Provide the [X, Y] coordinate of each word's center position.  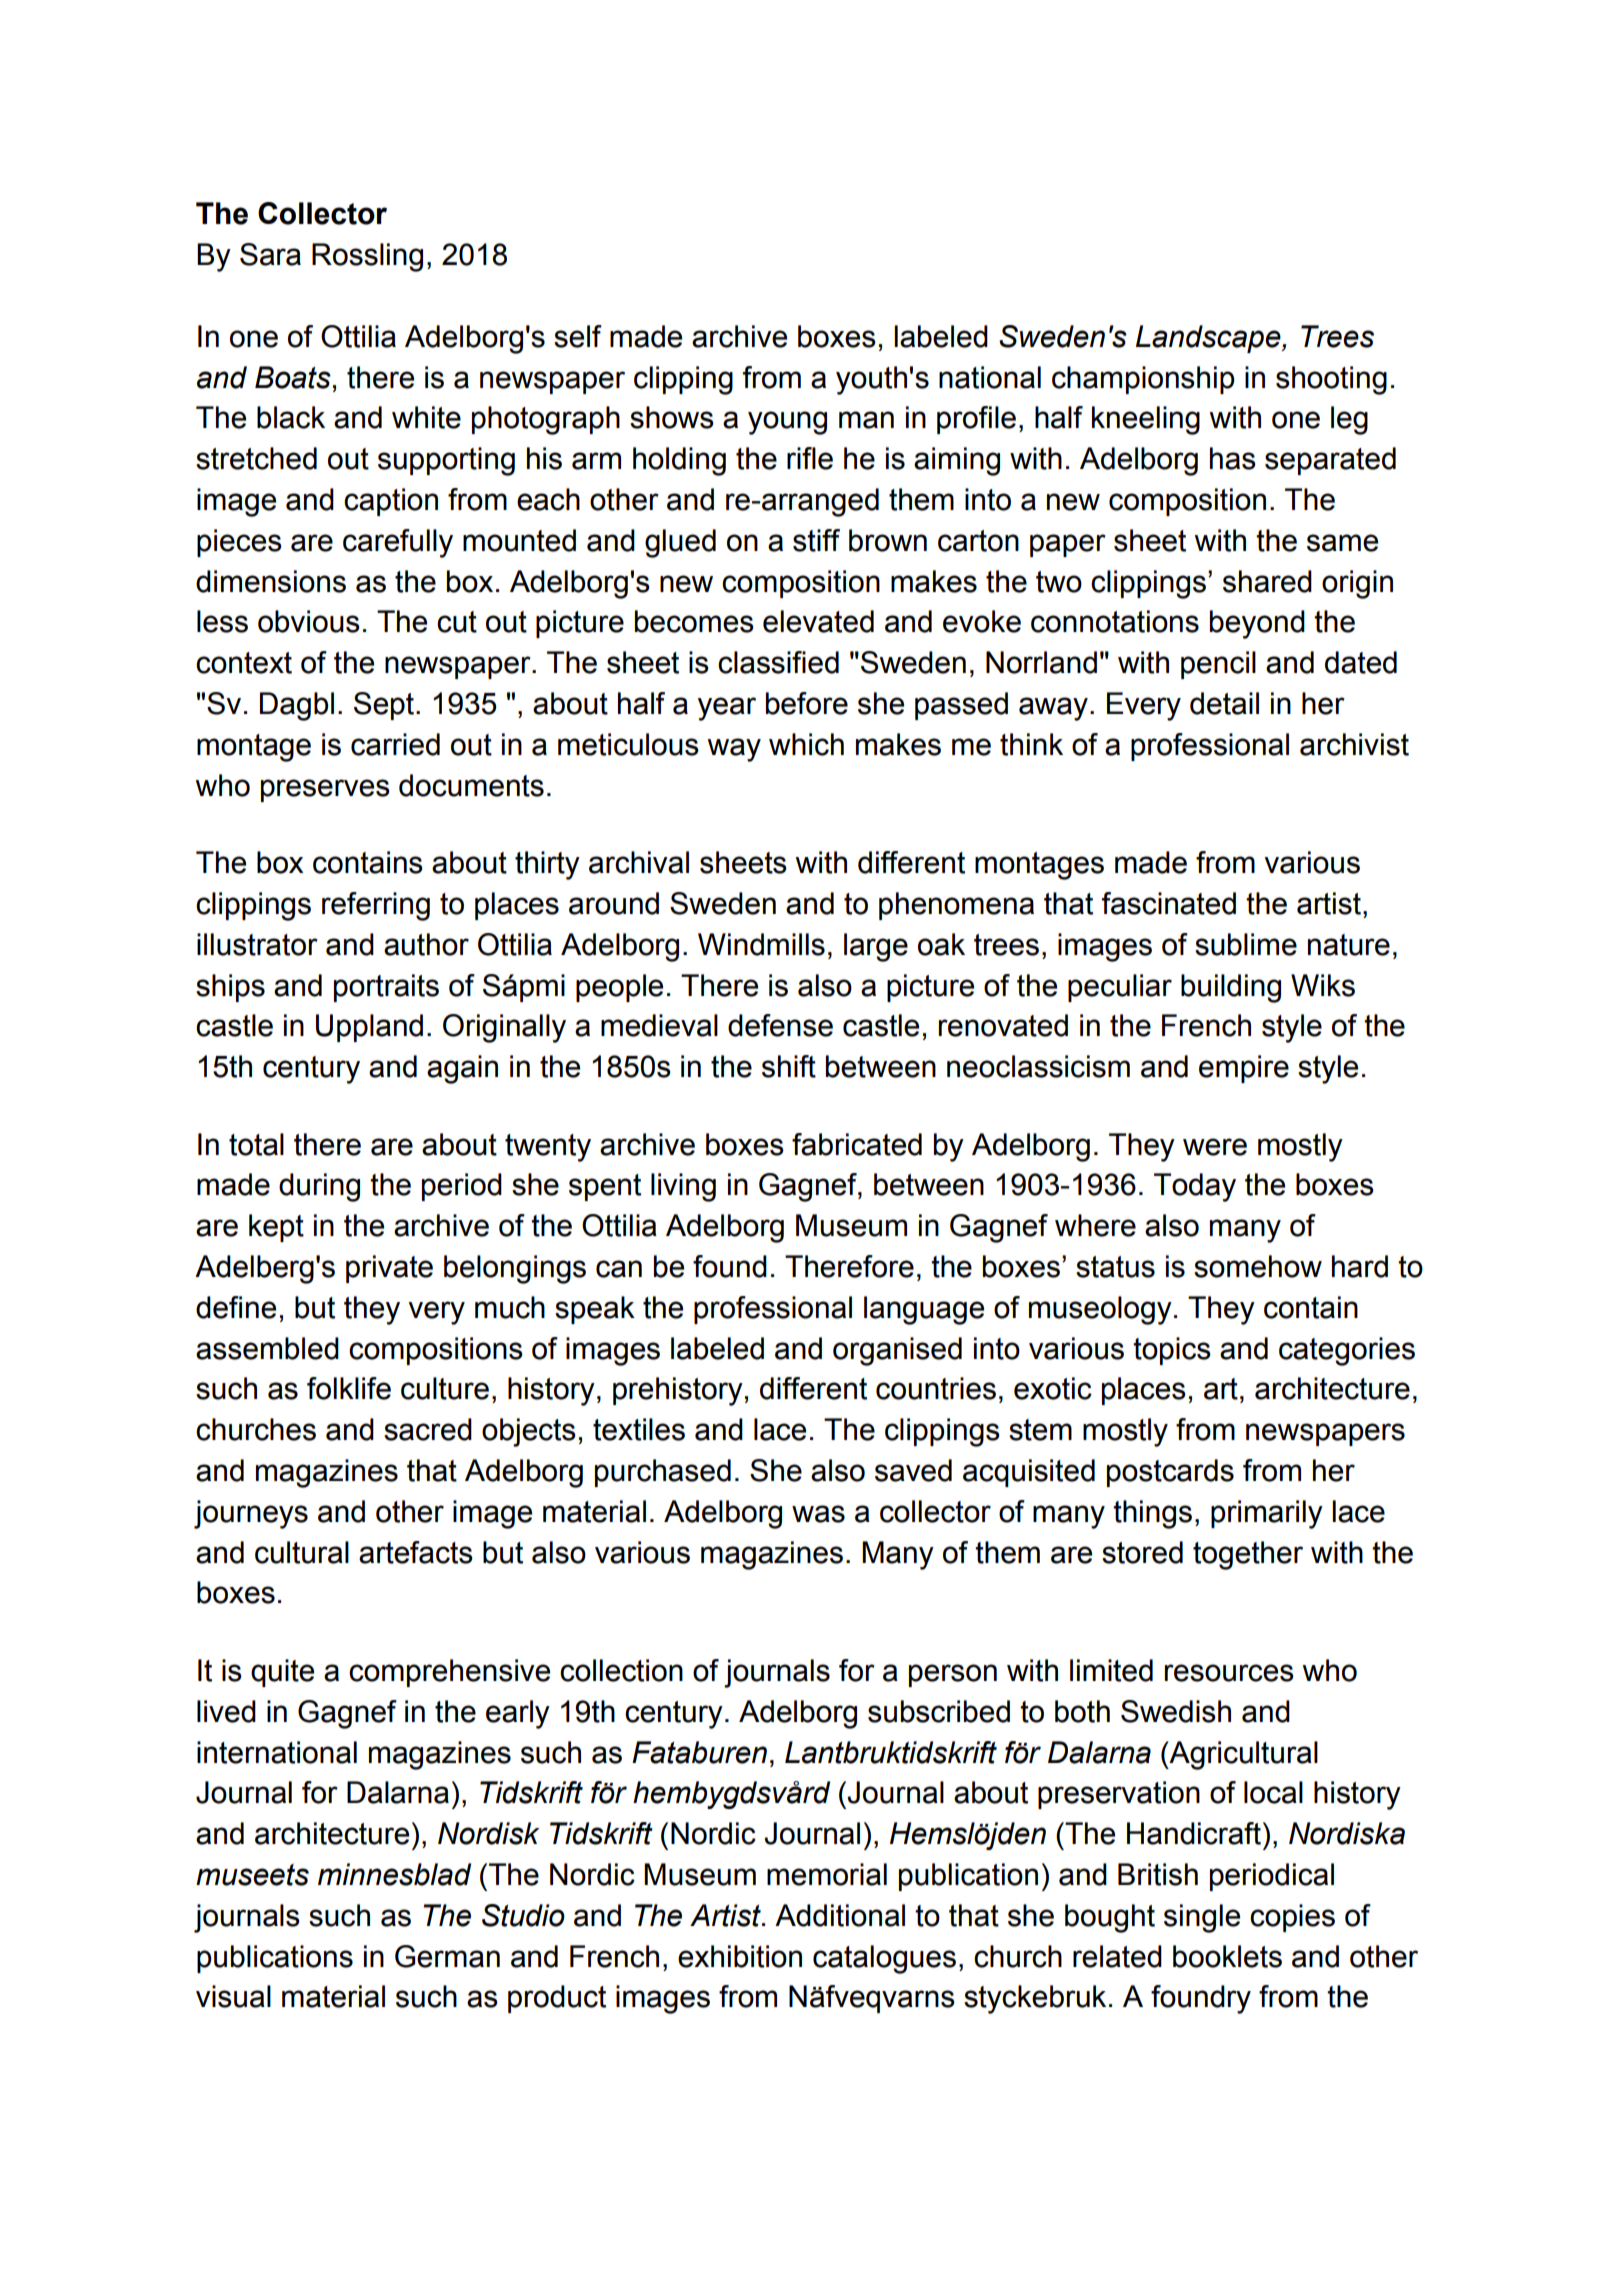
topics [1172, 1351]
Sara [270, 254]
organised [897, 1351]
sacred [428, 1429]
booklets [1227, 1956]
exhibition [740, 1956]
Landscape [1209, 339]
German [447, 1956]
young [787, 423]
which [806, 744]
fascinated [1169, 903]
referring [376, 906]
